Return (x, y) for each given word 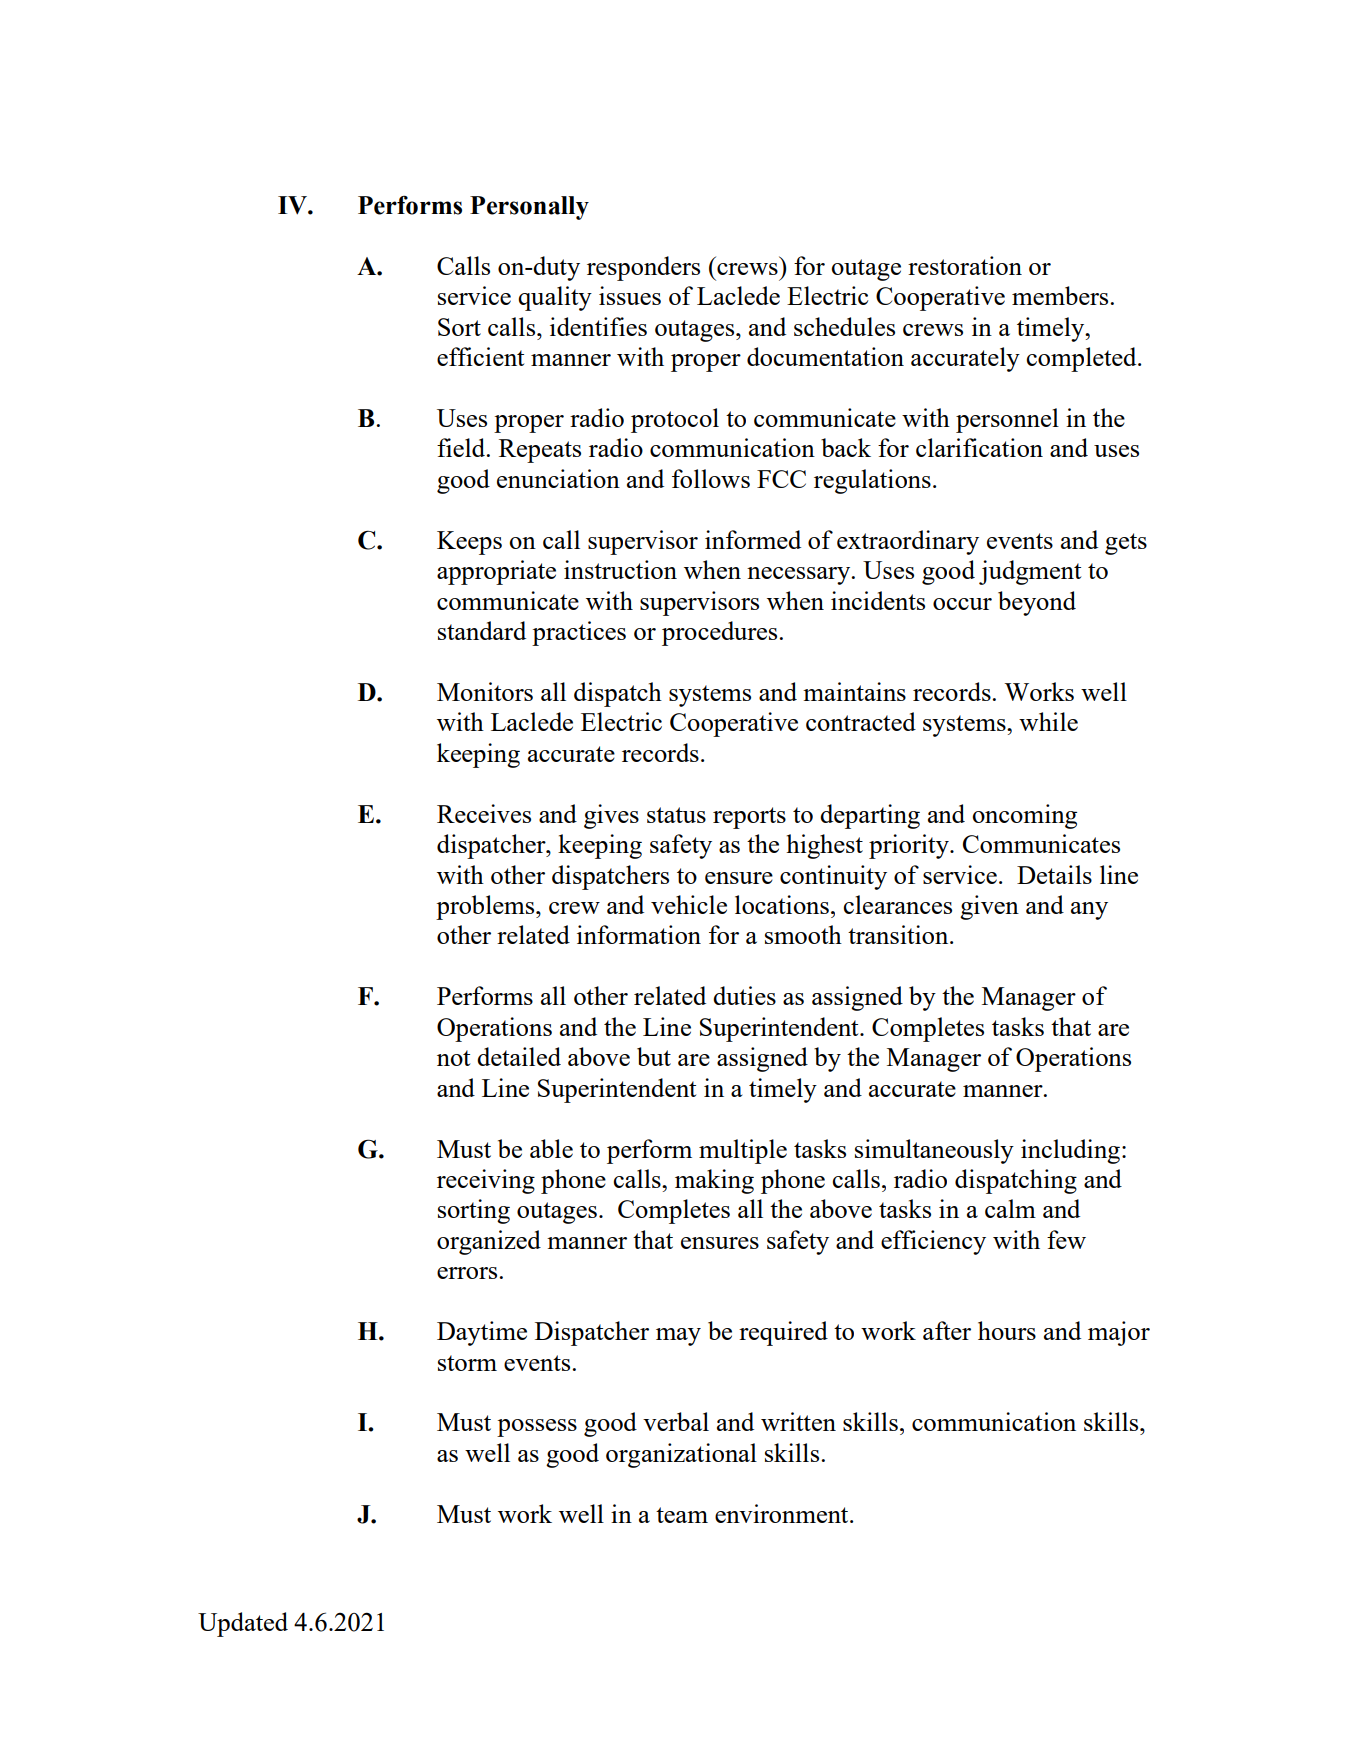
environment (783, 1513)
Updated (243, 1624)
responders (643, 268)
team (682, 1515)
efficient (480, 356)
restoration (965, 265)
